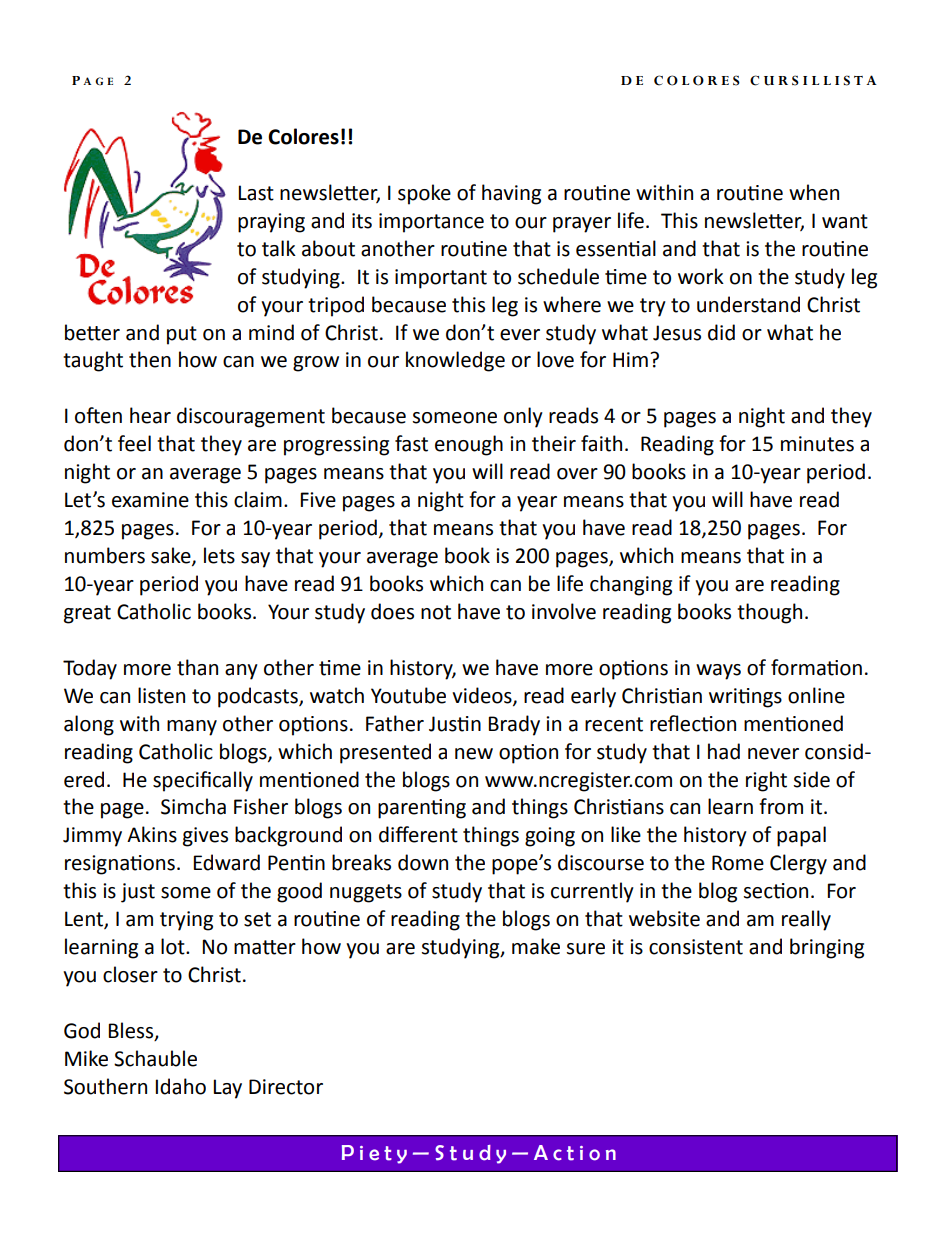 The width and height of the image is (952, 1233). I want to click on Idaho, so click(180, 1086).
